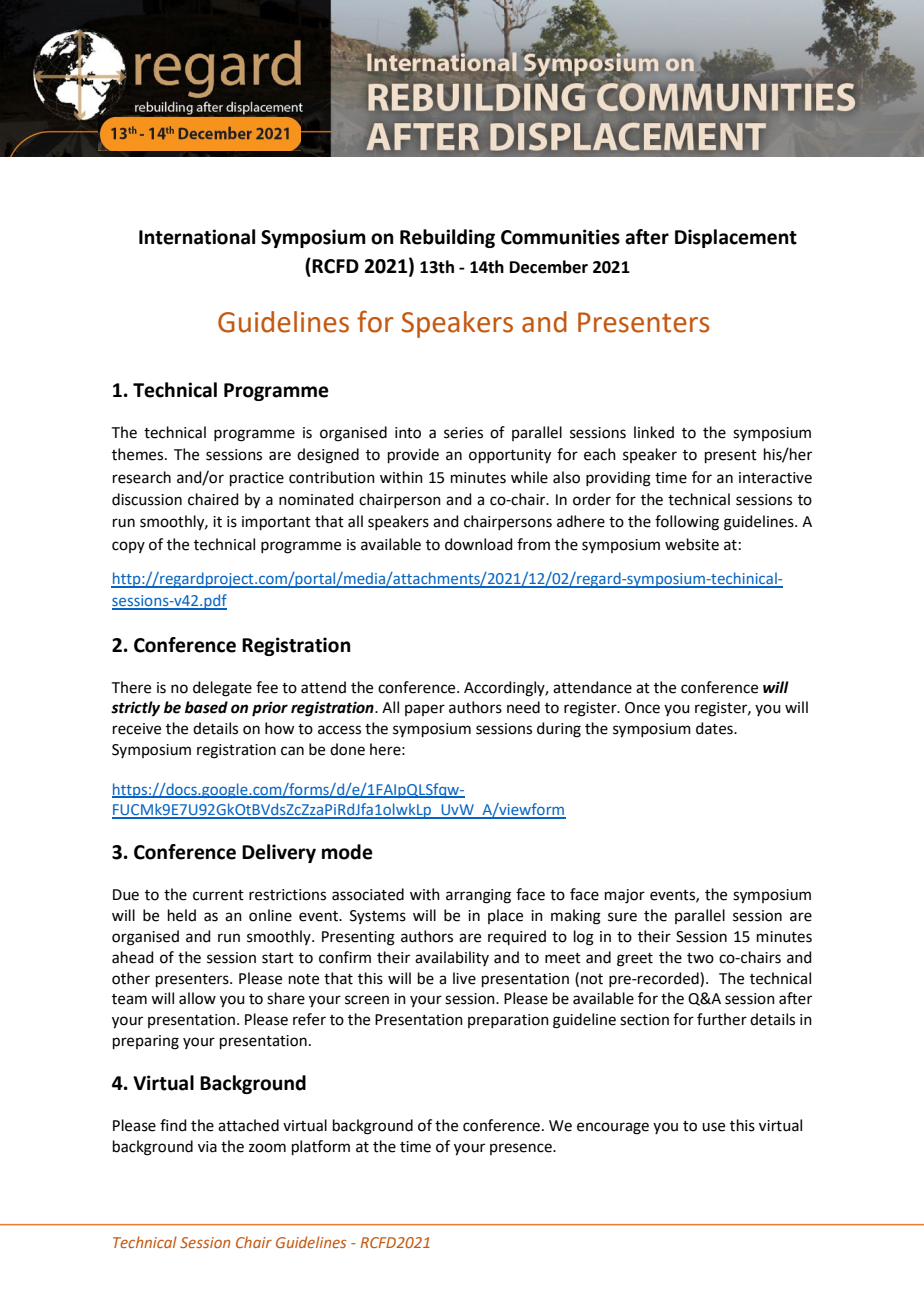  I want to click on dates, so click(715, 728).
